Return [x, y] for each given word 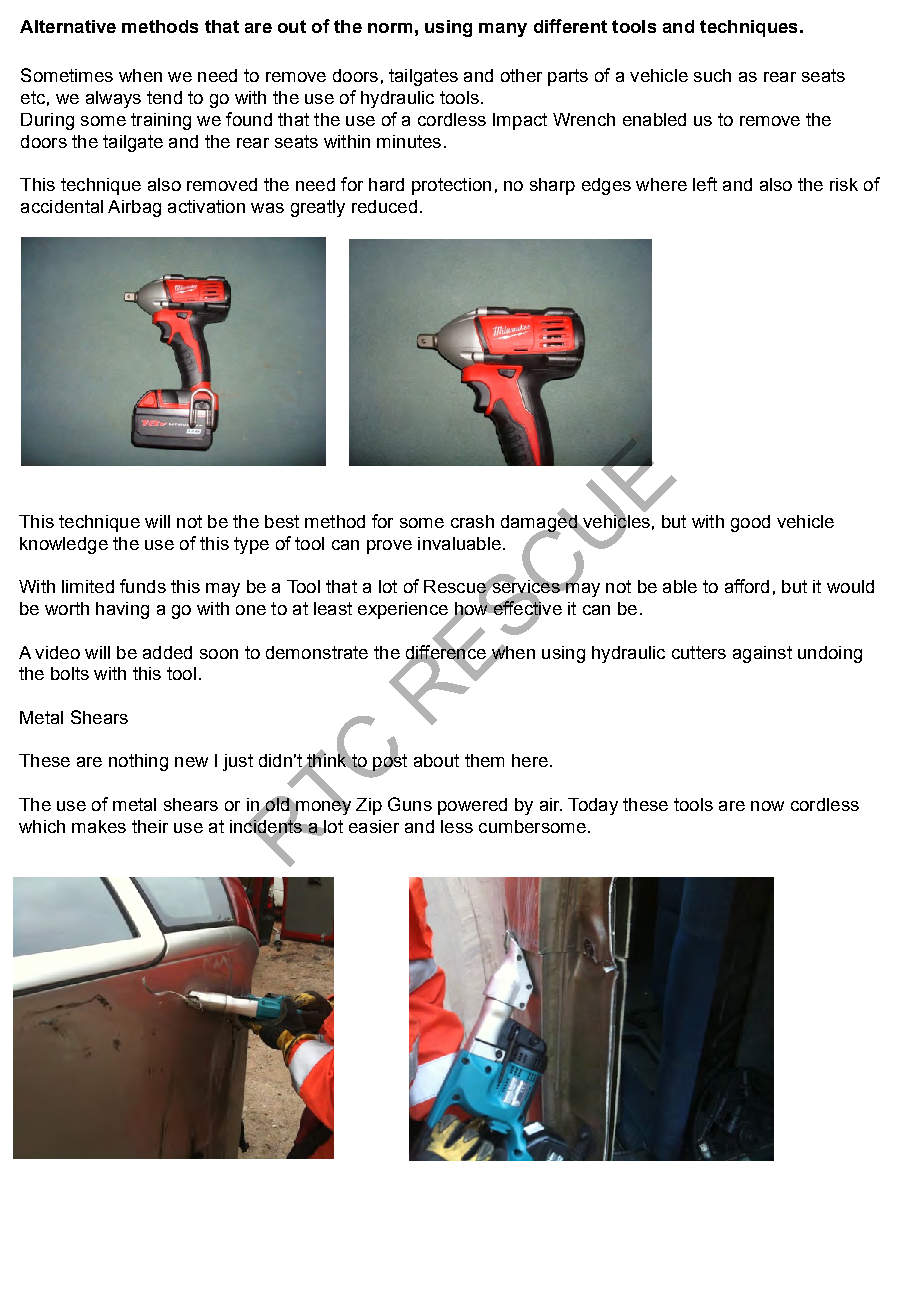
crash [472, 521]
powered [472, 806]
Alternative [68, 26]
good [750, 523]
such [712, 75]
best [282, 521]
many [503, 30]
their [150, 826]
